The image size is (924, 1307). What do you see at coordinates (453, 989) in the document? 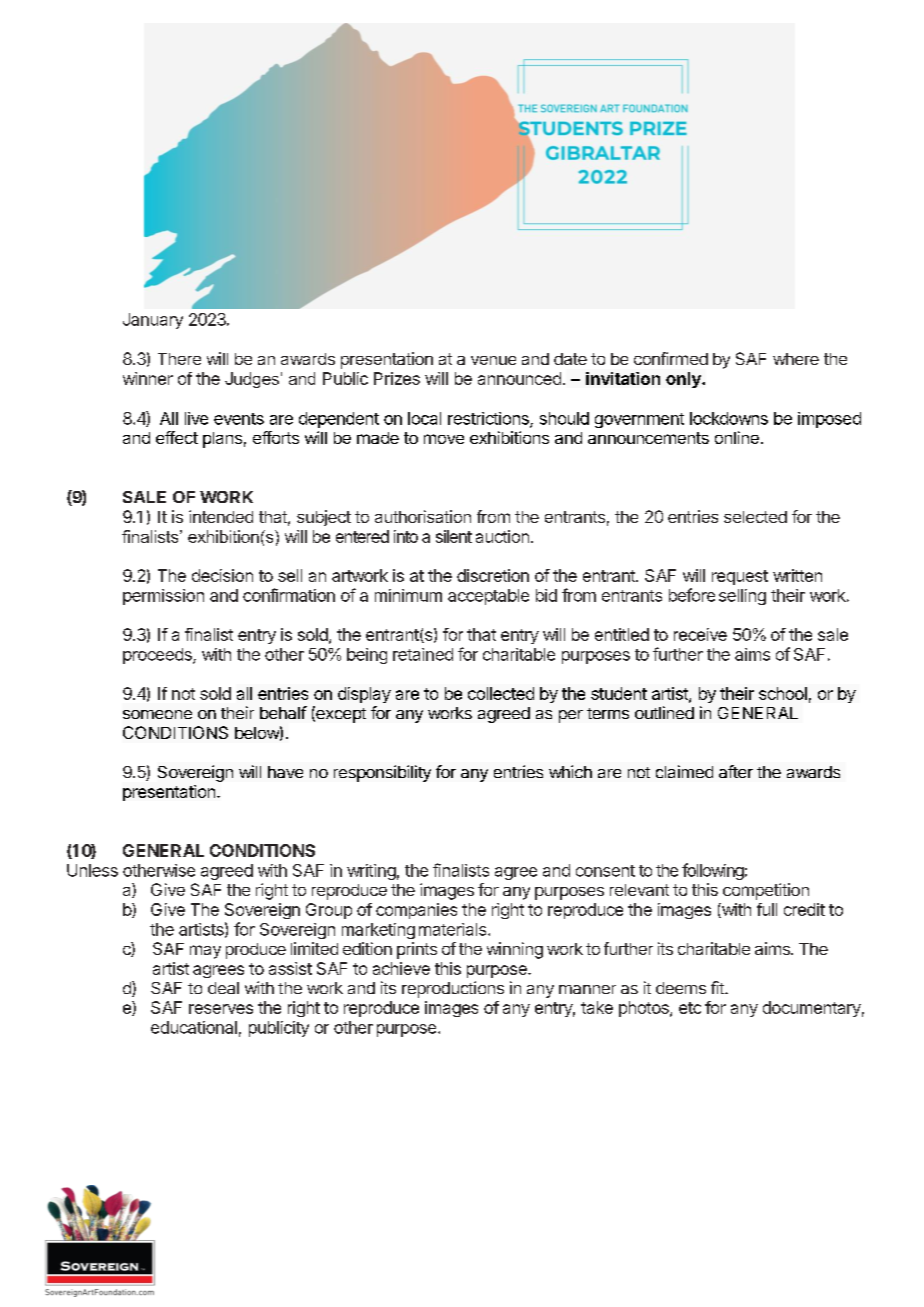
I see `reproductions` at bounding box center [453, 989].
